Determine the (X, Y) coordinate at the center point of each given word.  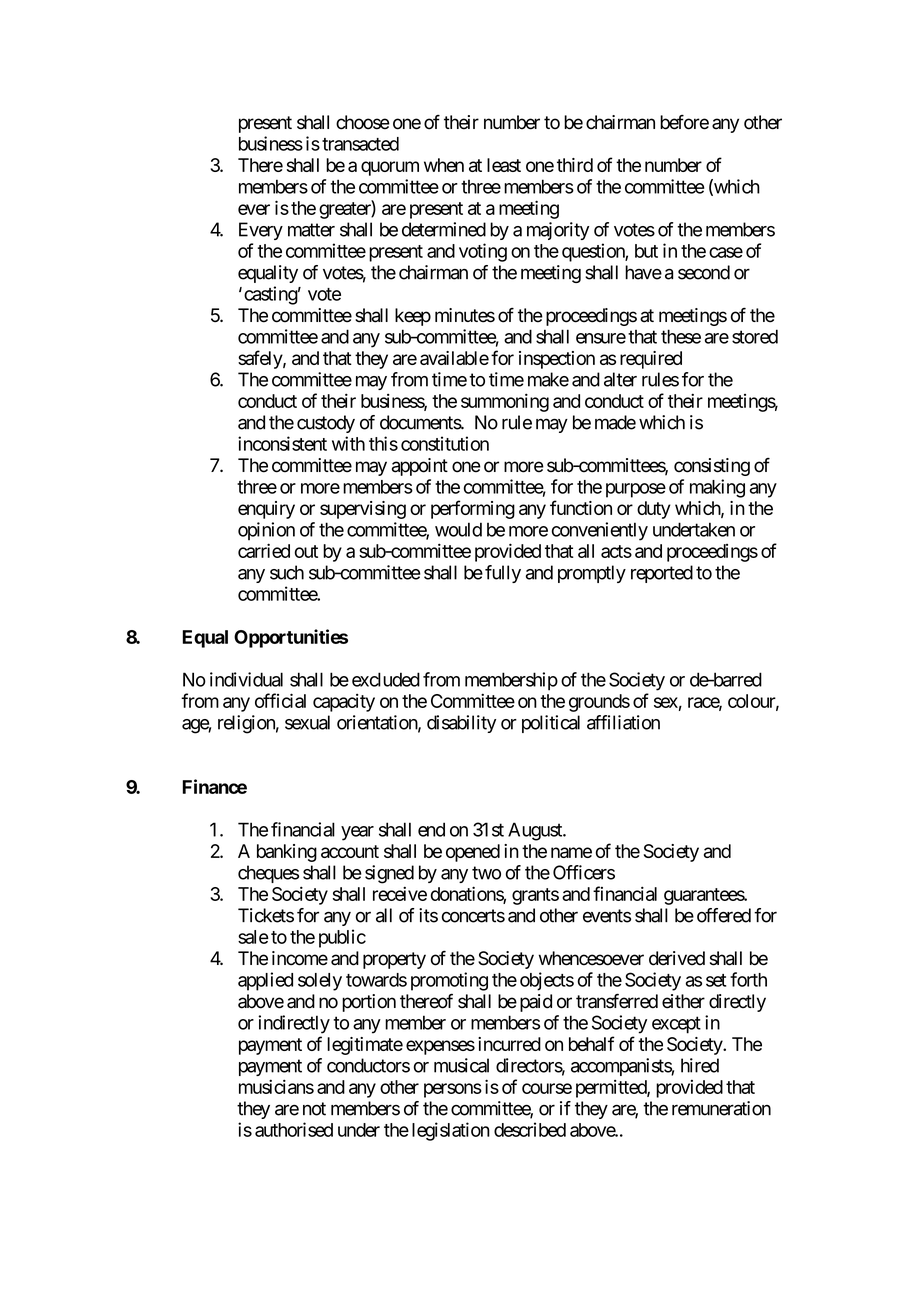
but (646, 251)
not (314, 1109)
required (651, 360)
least (504, 165)
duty (654, 510)
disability (461, 724)
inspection (557, 360)
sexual (307, 722)
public (342, 938)
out (306, 551)
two (486, 873)
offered (724, 915)
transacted (360, 144)
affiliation (623, 722)
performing (473, 509)
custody (326, 424)
